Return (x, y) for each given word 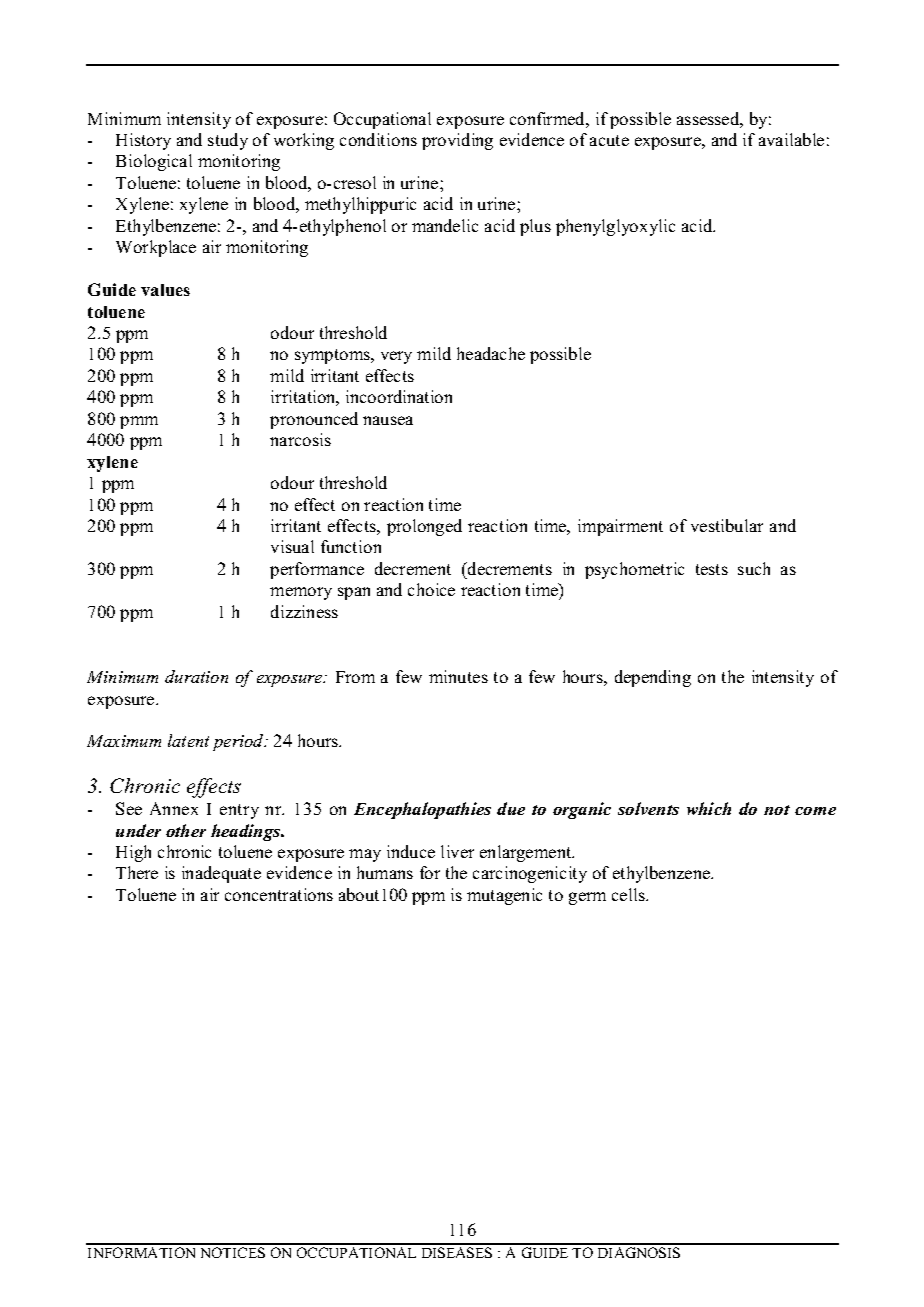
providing (457, 141)
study (228, 141)
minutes (458, 676)
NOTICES (233, 1252)
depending (653, 678)
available (791, 139)
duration (196, 676)
